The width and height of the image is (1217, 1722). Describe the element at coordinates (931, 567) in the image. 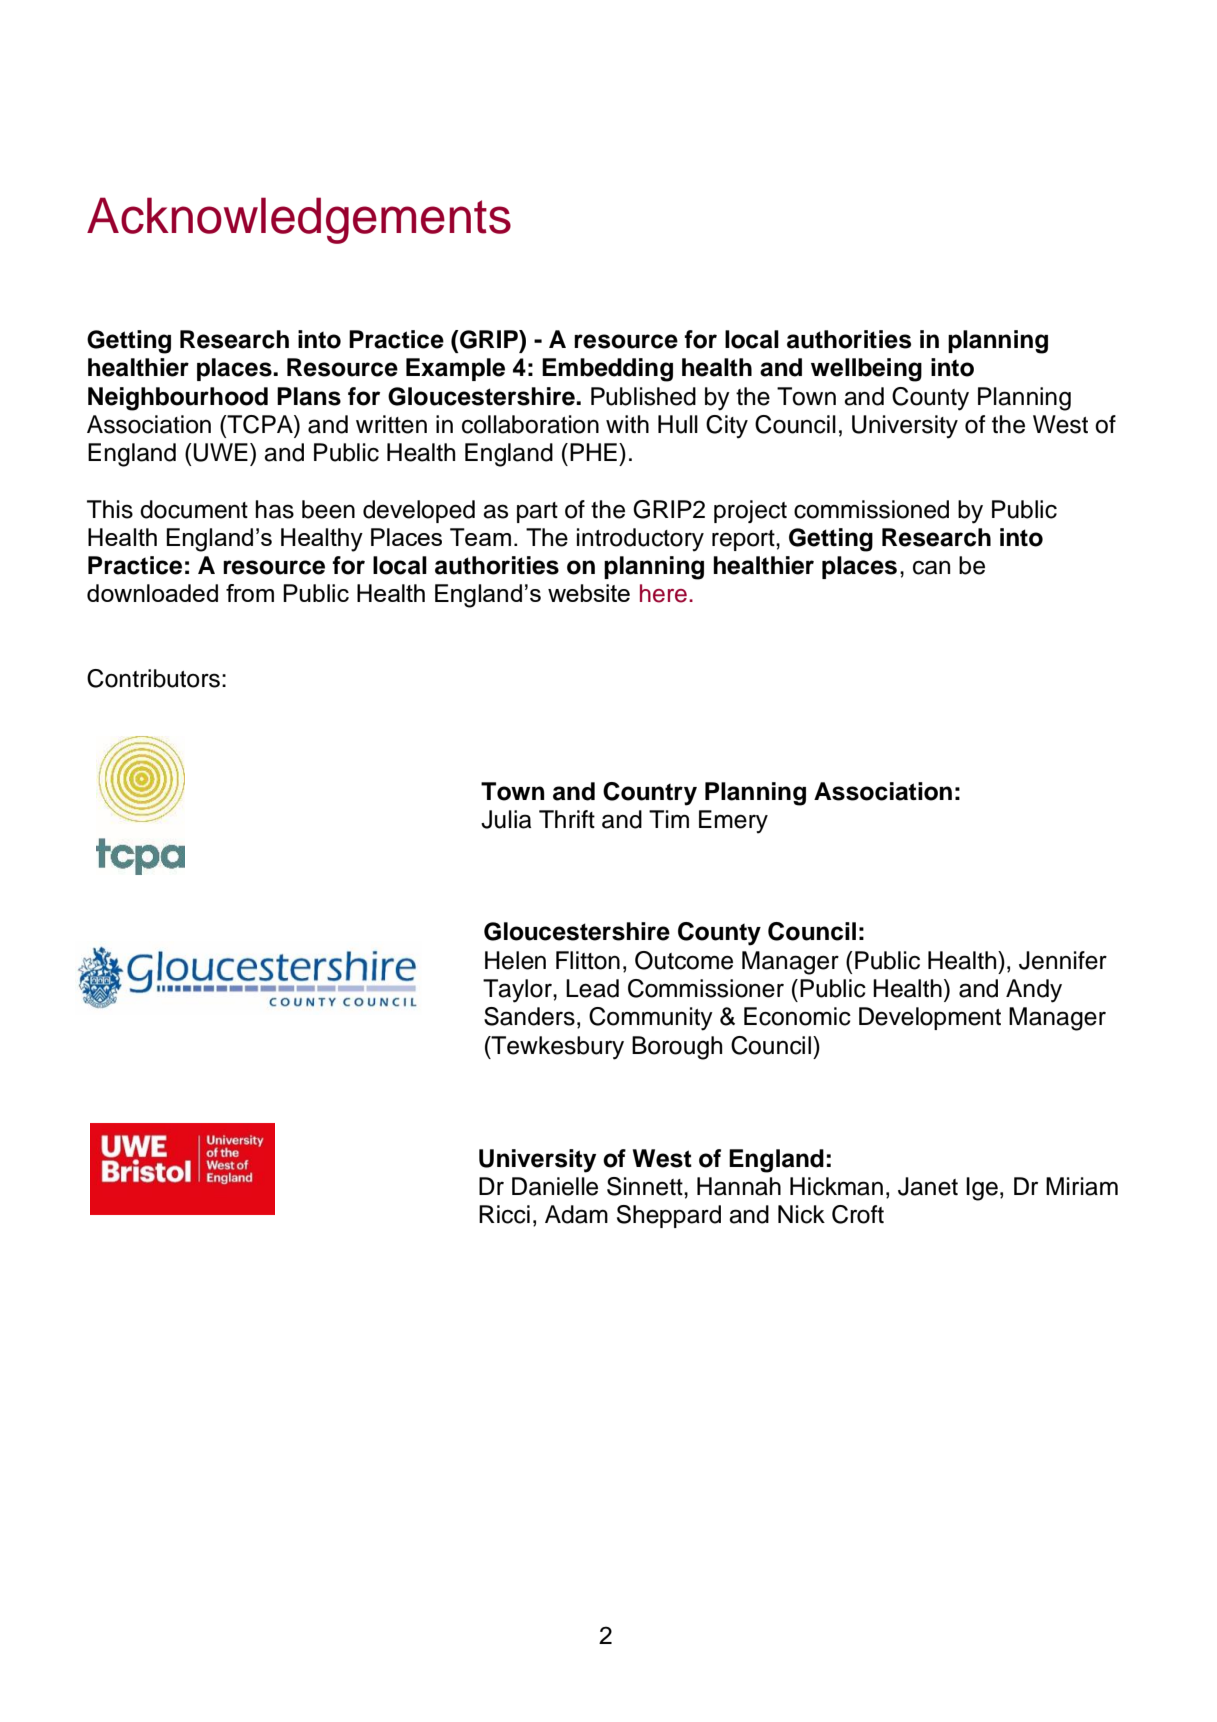

I see `can` at that location.
